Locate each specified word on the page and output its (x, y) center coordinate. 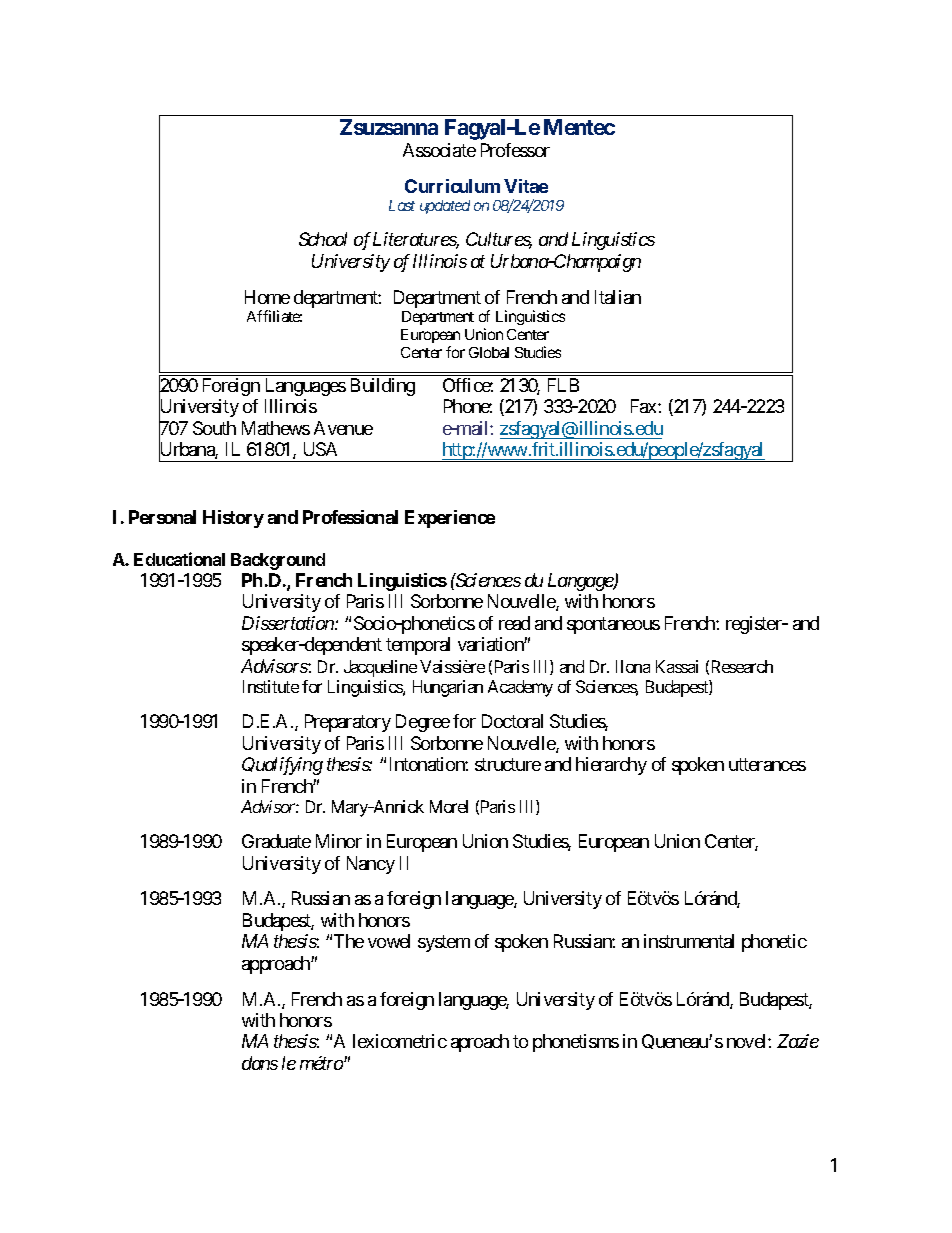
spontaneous (613, 625)
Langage (581, 582)
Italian (618, 297)
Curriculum (452, 186)
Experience (450, 519)
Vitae (526, 186)
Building (383, 387)
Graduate (276, 841)
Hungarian (448, 688)
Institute (271, 686)
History (233, 519)
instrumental (689, 941)
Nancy (371, 865)
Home (267, 297)
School (323, 239)
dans (260, 1063)
